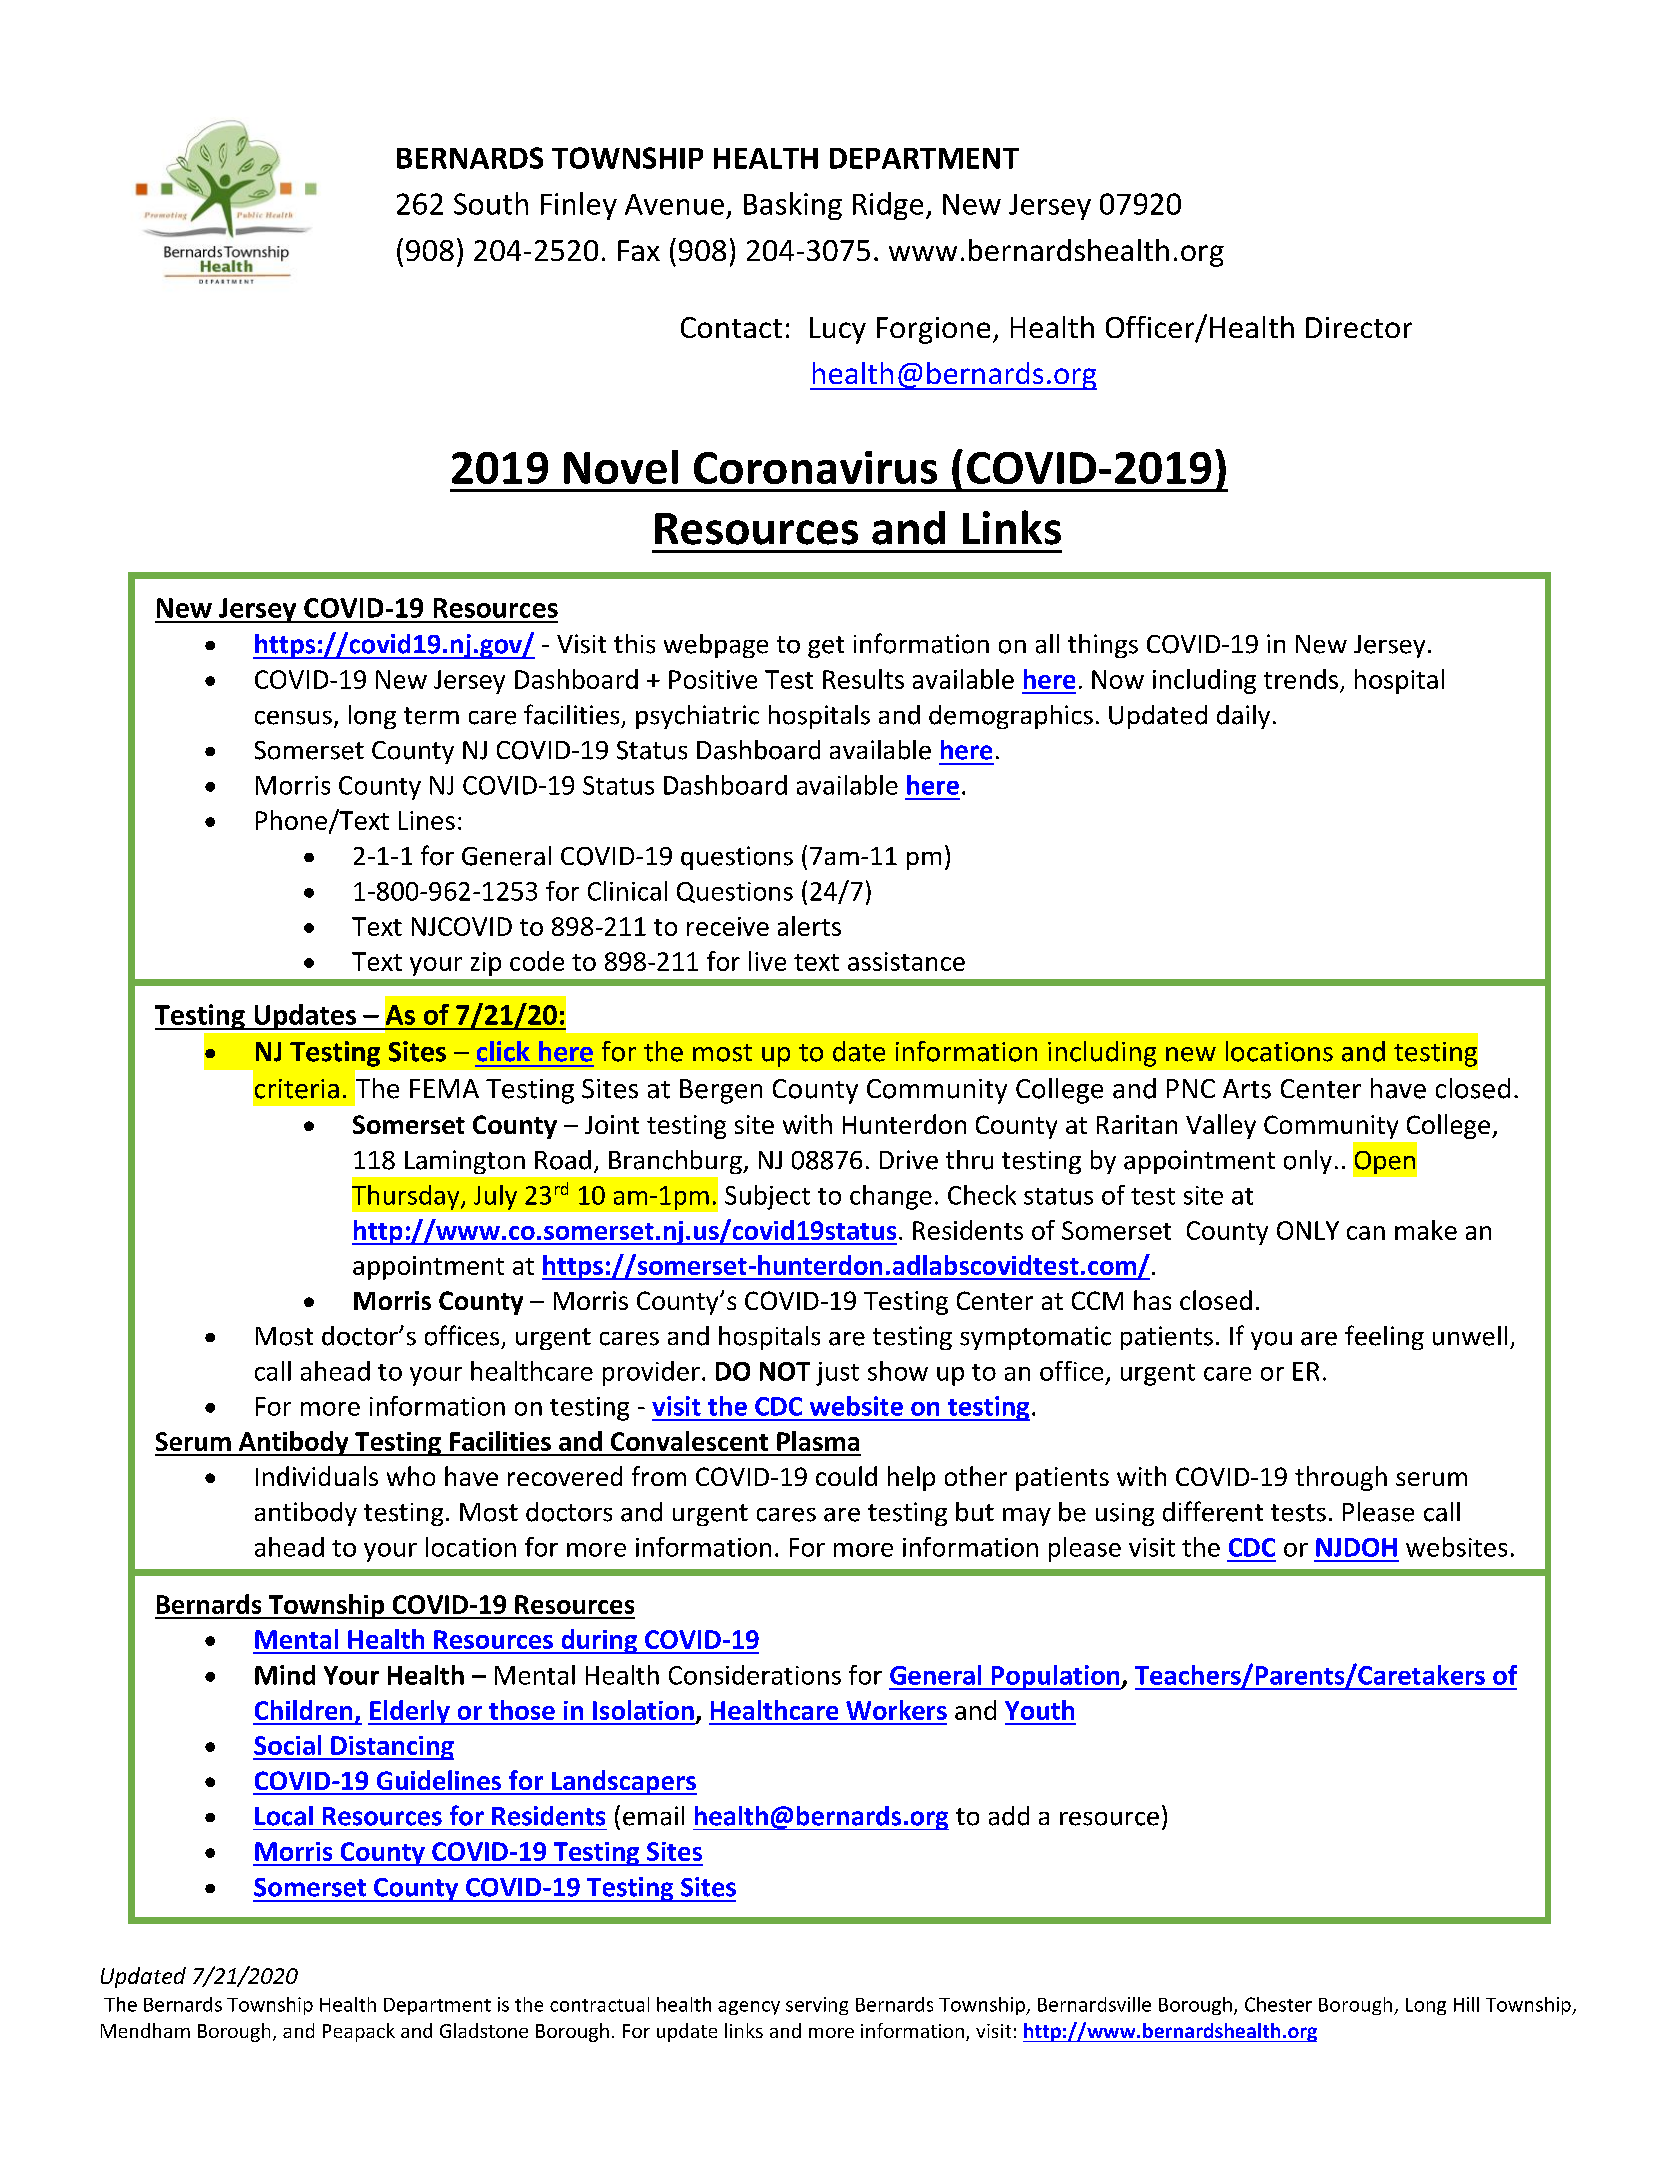 The height and width of the screenshot is (2171, 1678). Describe the element at coordinates (1359, 327) in the screenshot. I see `Director` at that location.
